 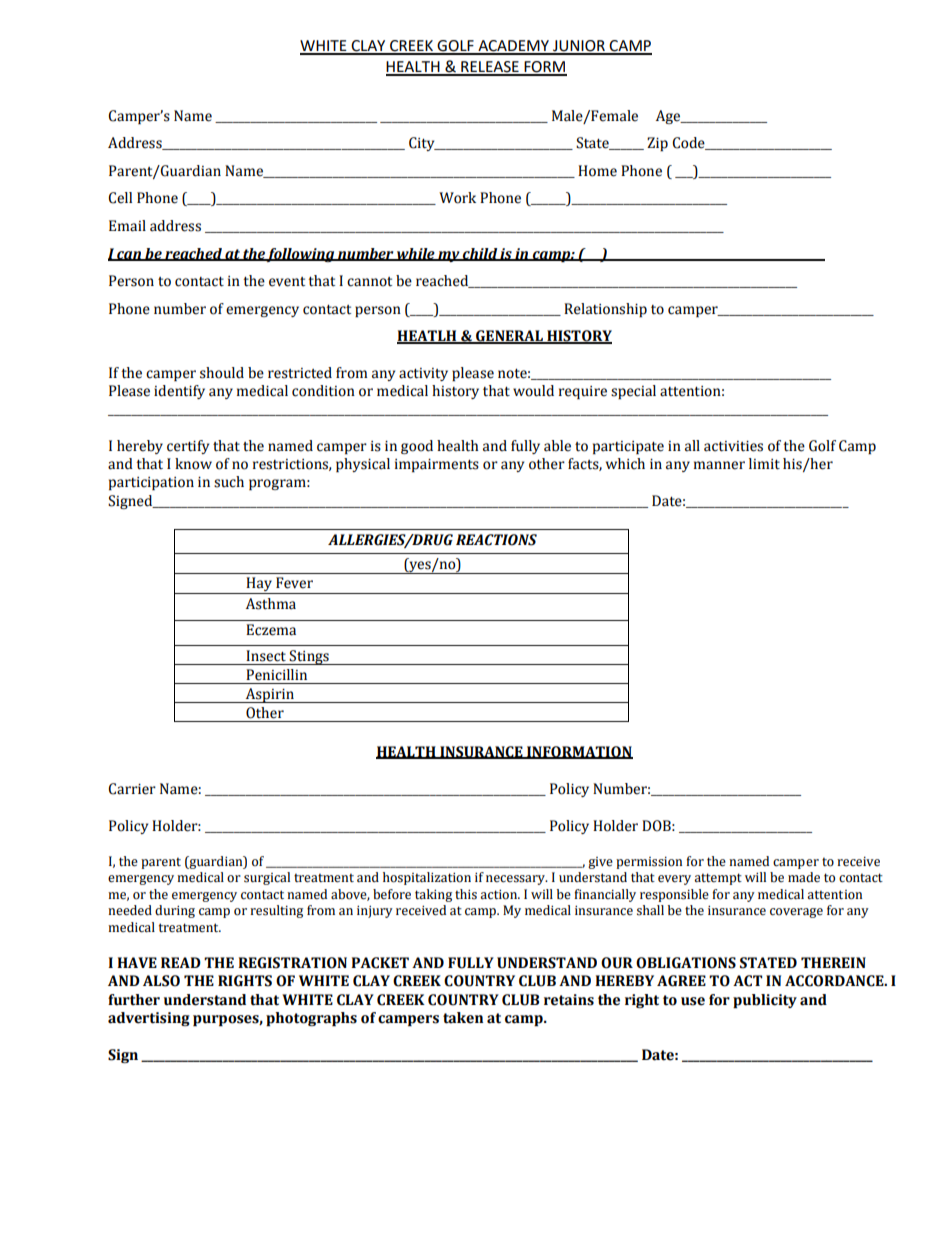 What do you see at coordinates (657, 144) in the image?
I see `Zip` at bounding box center [657, 144].
